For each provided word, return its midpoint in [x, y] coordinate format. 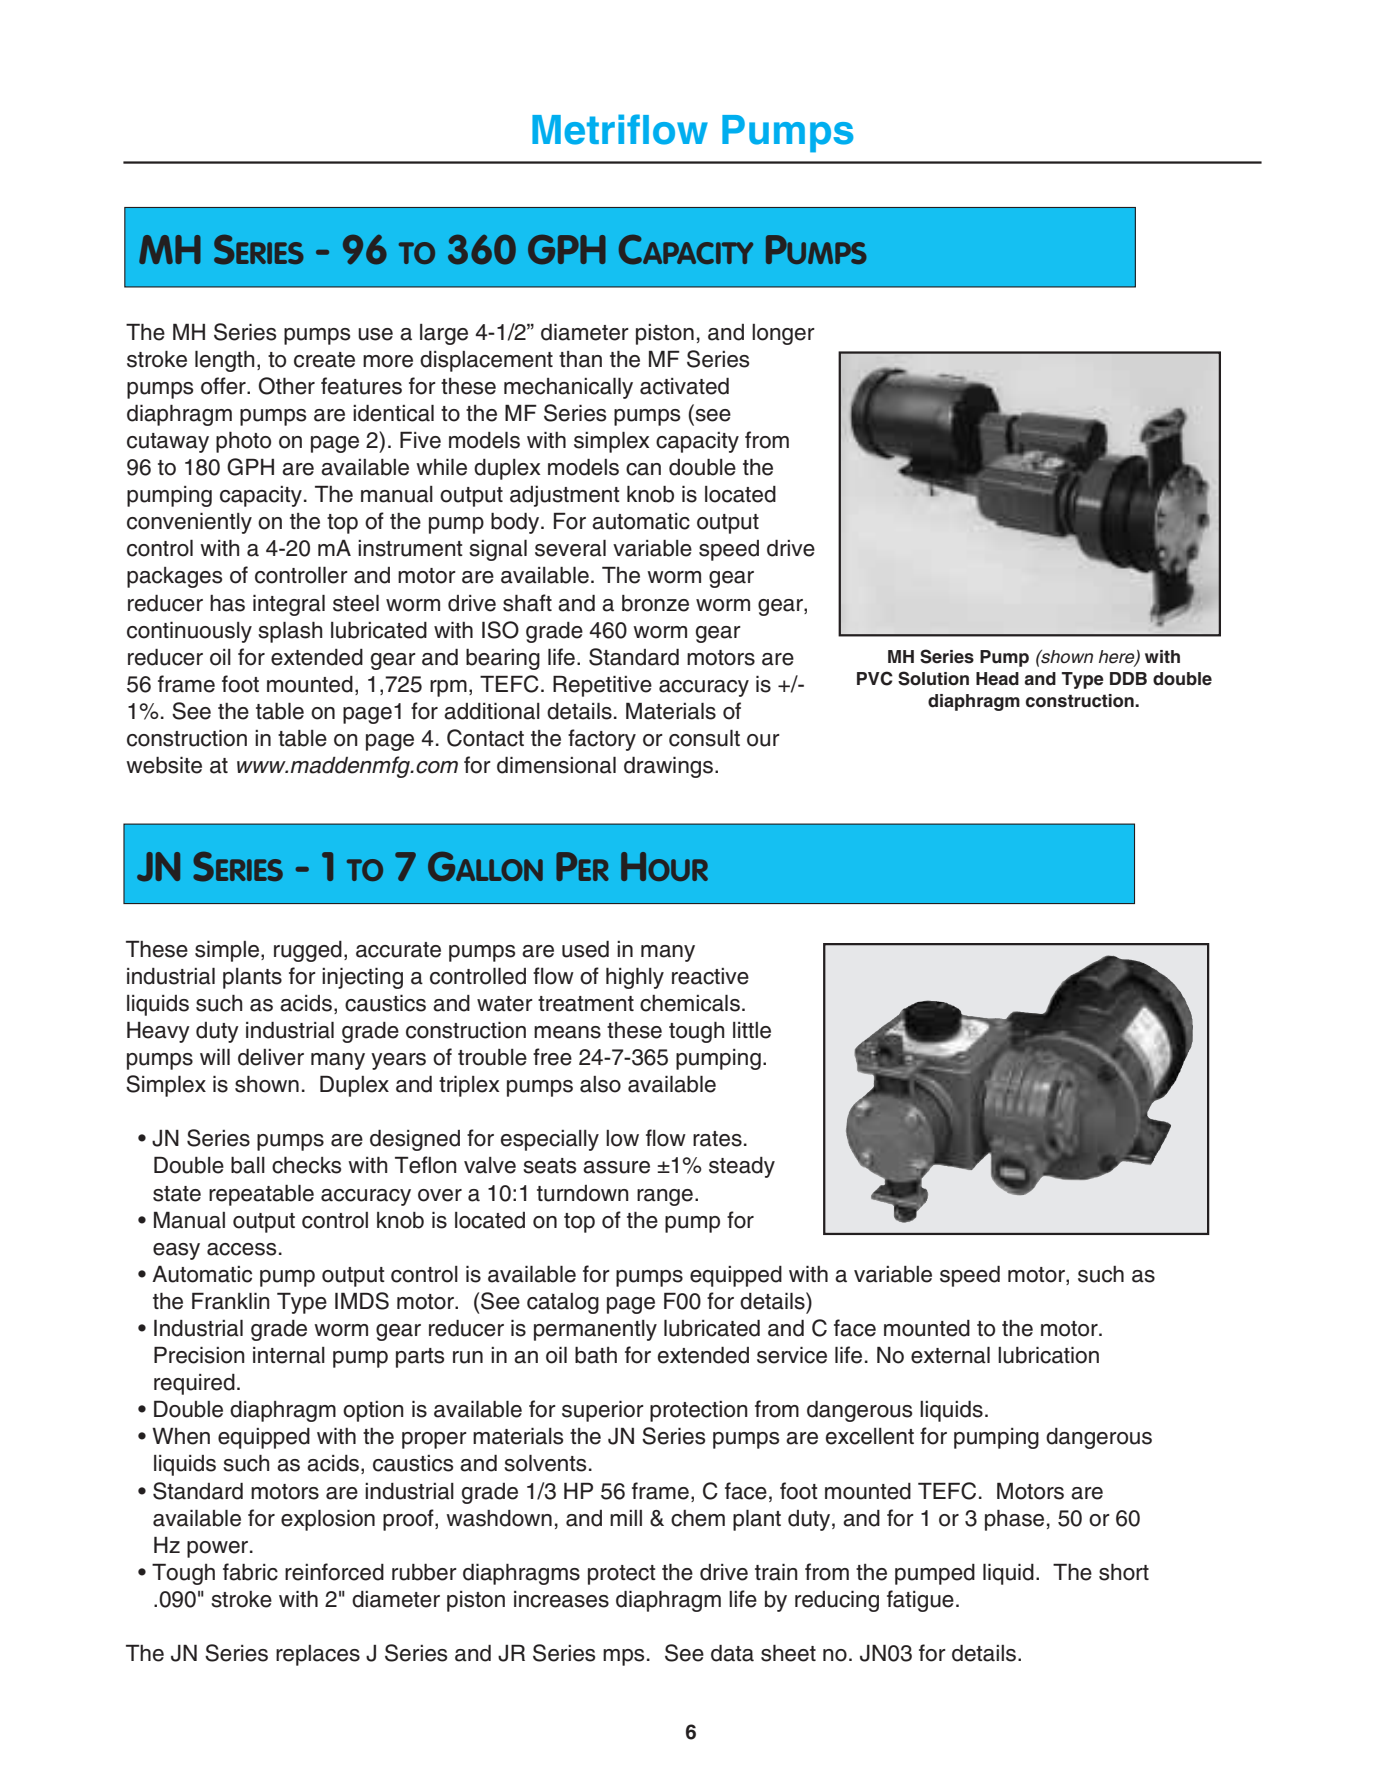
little [752, 1030]
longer [783, 334]
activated [684, 386]
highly [635, 978]
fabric [250, 1572]
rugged [308, 951]
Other [287, 386]
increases [561, 1599]
